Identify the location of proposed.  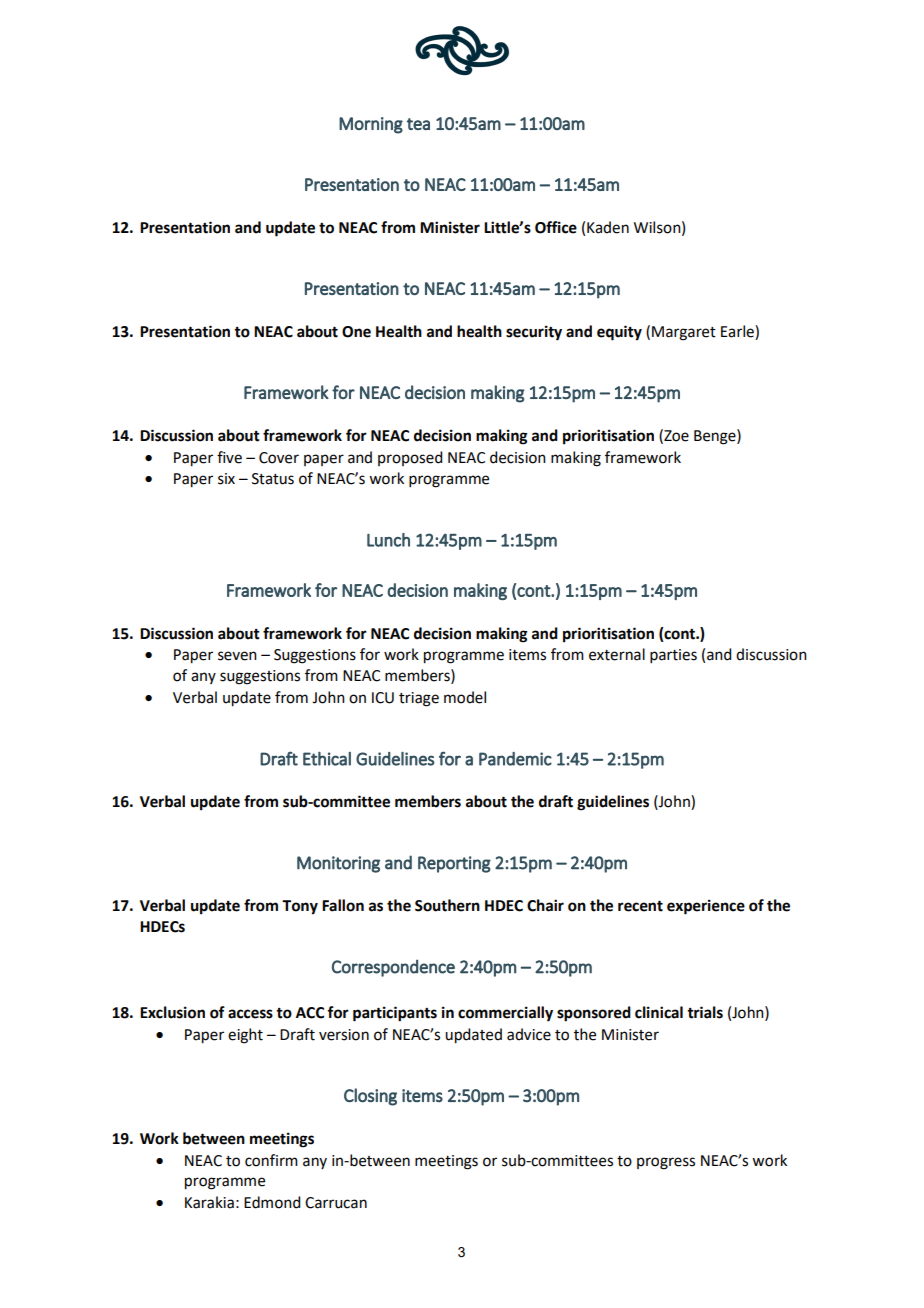
(410, 458).
